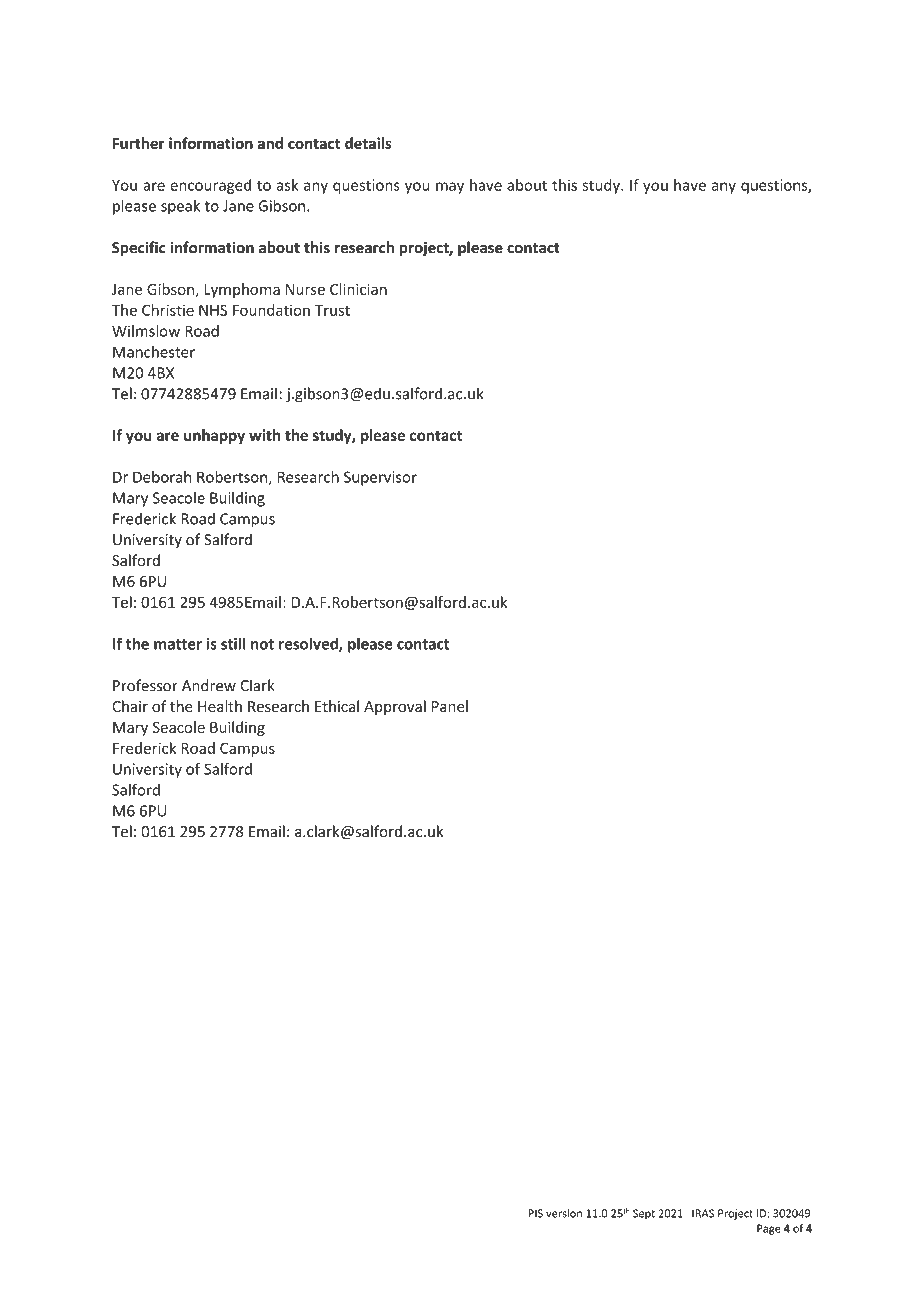 This screenshot has width=924, height=1308. I want to click on version, so click(564, 1213).
